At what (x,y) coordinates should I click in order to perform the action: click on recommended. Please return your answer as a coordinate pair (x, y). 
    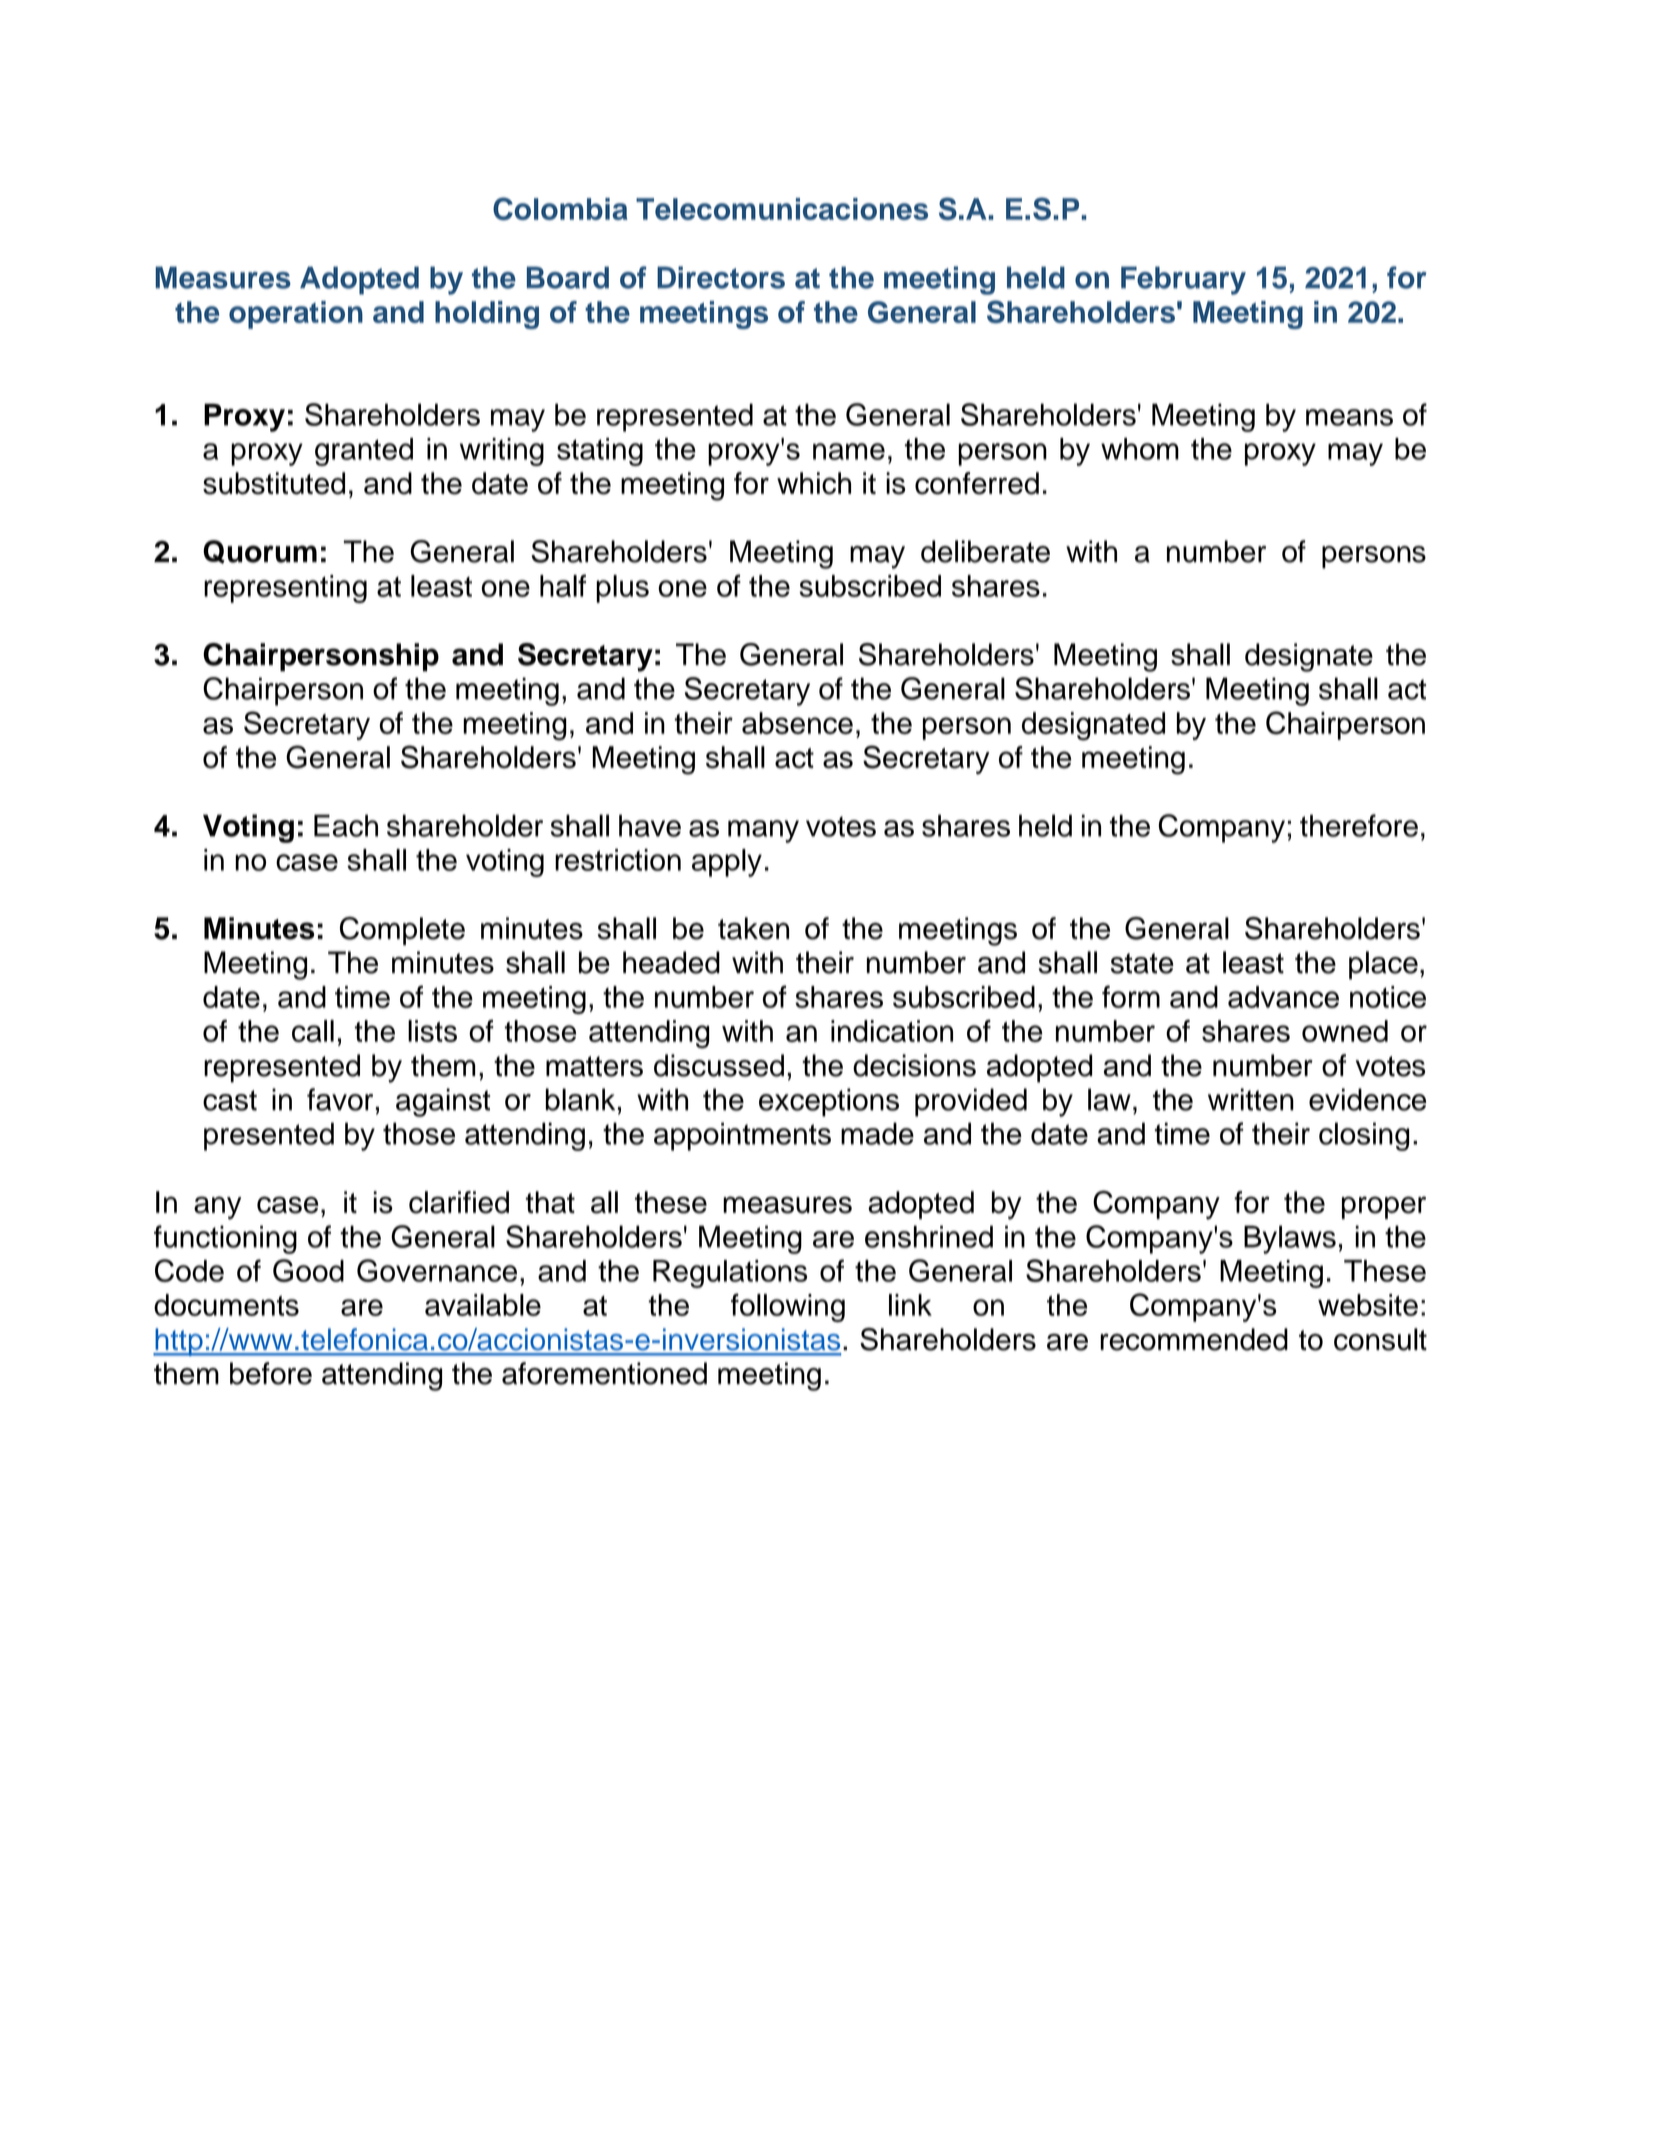
    Looking at the image, I should click on (1194, 1339).
